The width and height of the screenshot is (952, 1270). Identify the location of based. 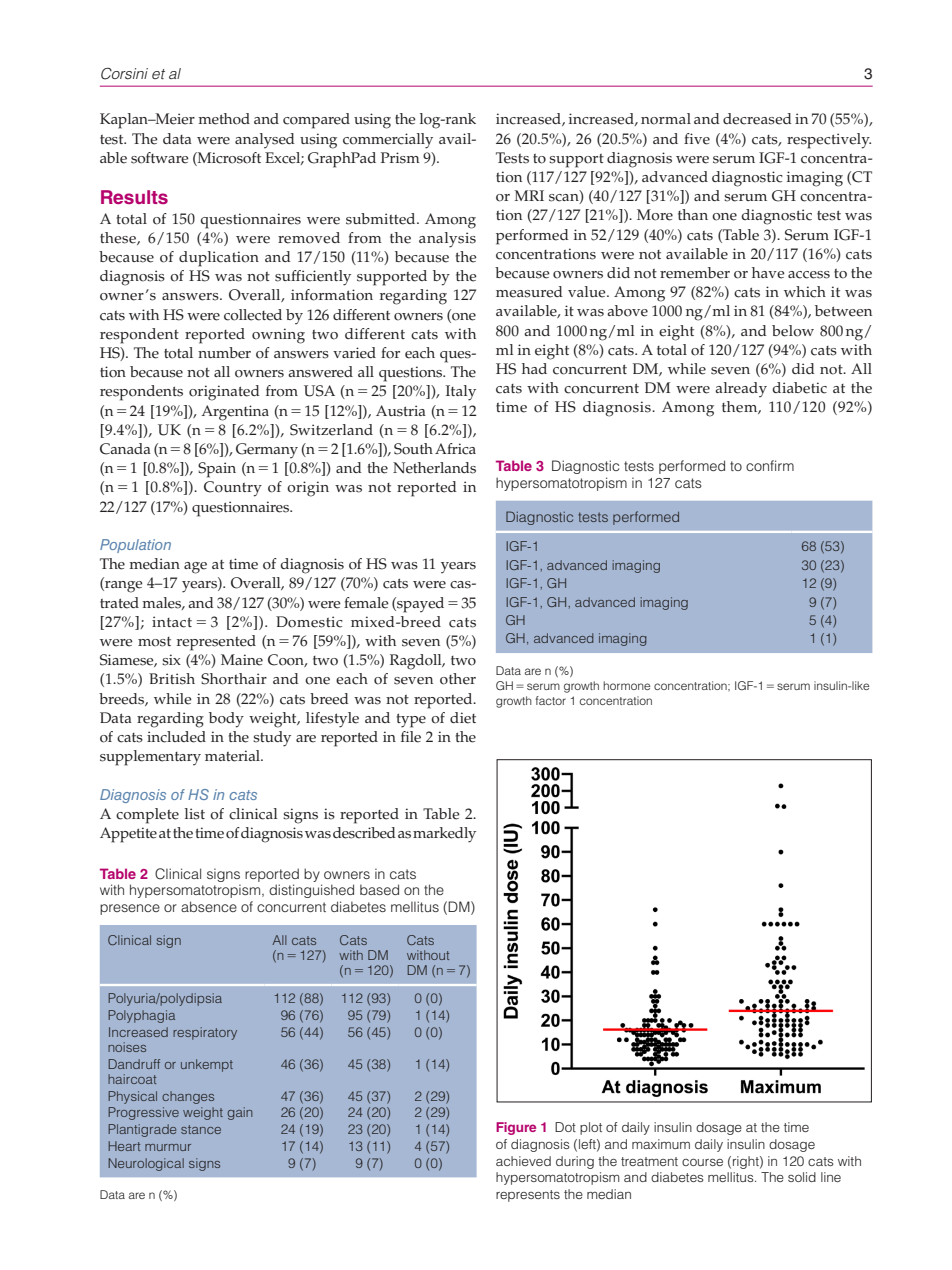
(379, 889).
